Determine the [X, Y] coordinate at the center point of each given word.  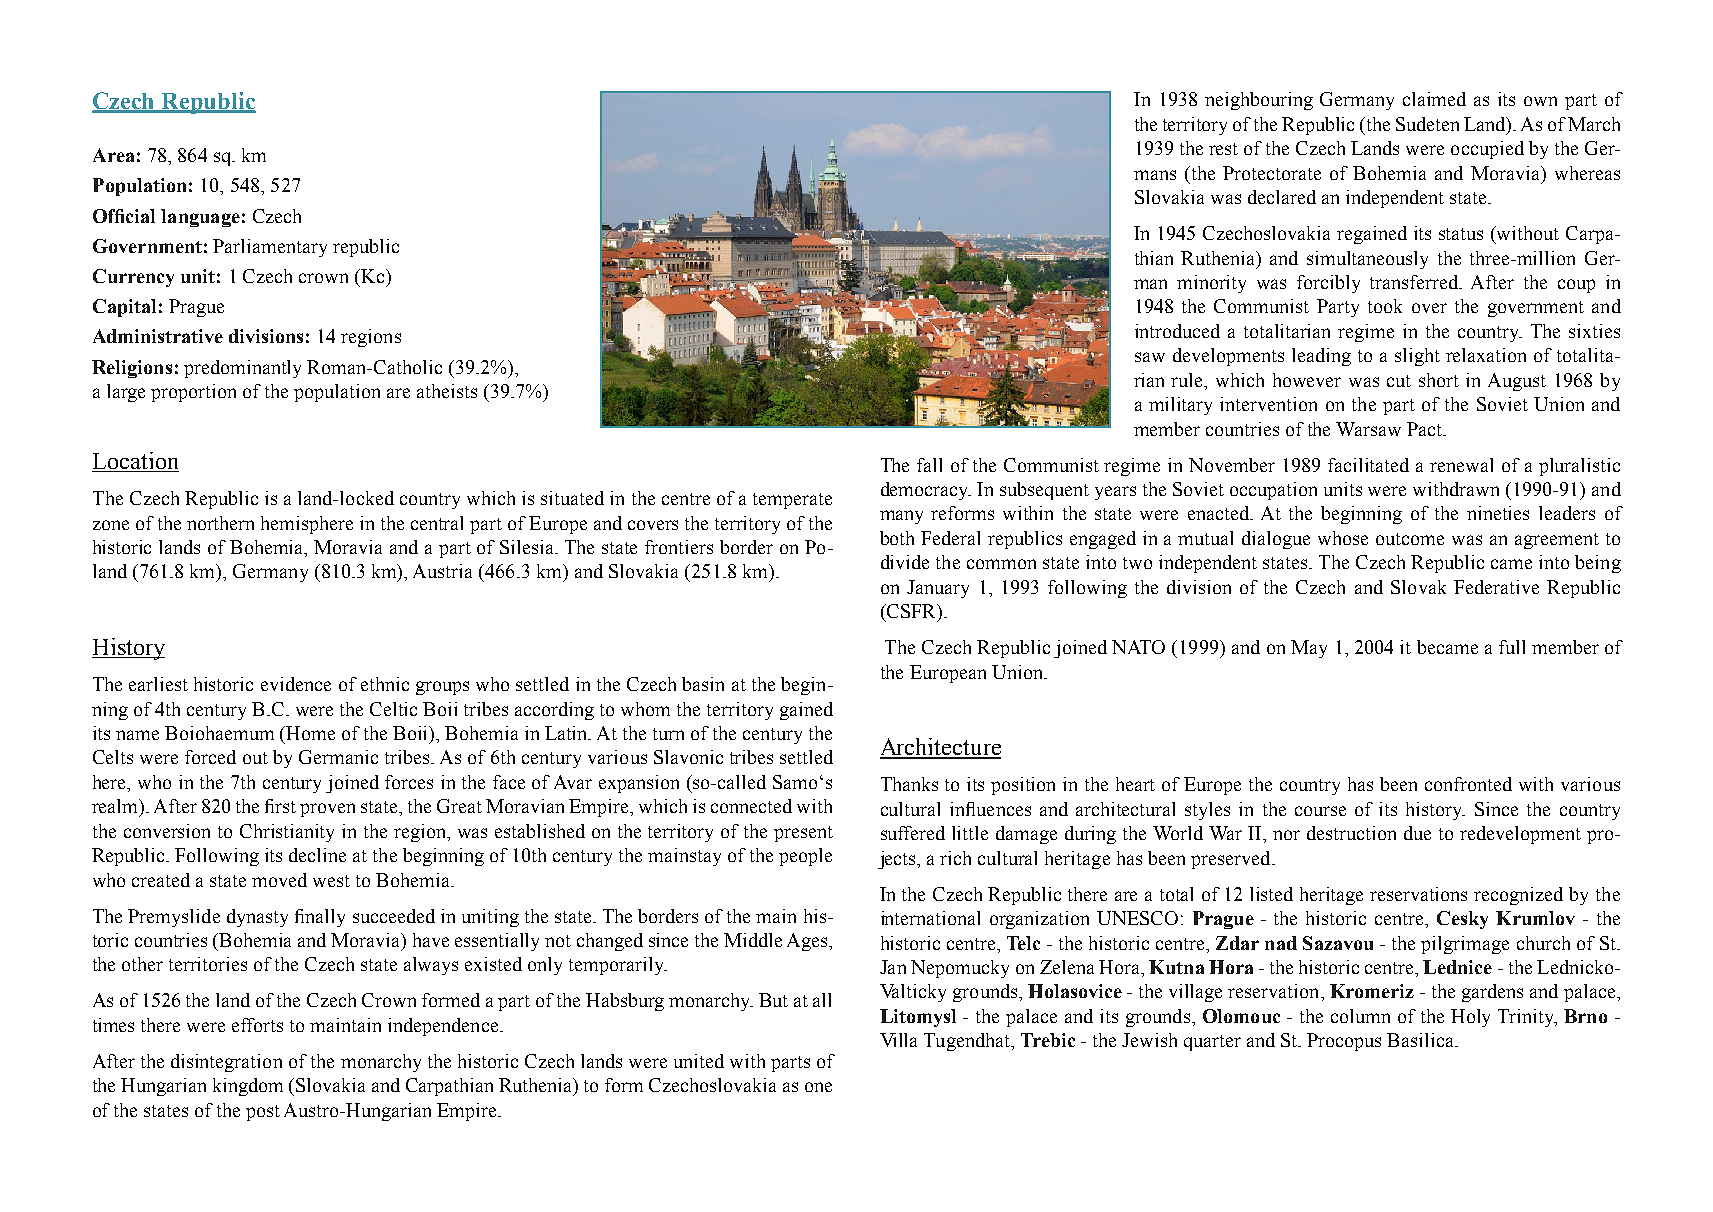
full [1512, 647]
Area [113, 155]
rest [1223, 149]
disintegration [226, 1063]
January [938, 589]
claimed [1434, 99]
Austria [442, 571]
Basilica [1421, 1040]
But [773, 1000]
